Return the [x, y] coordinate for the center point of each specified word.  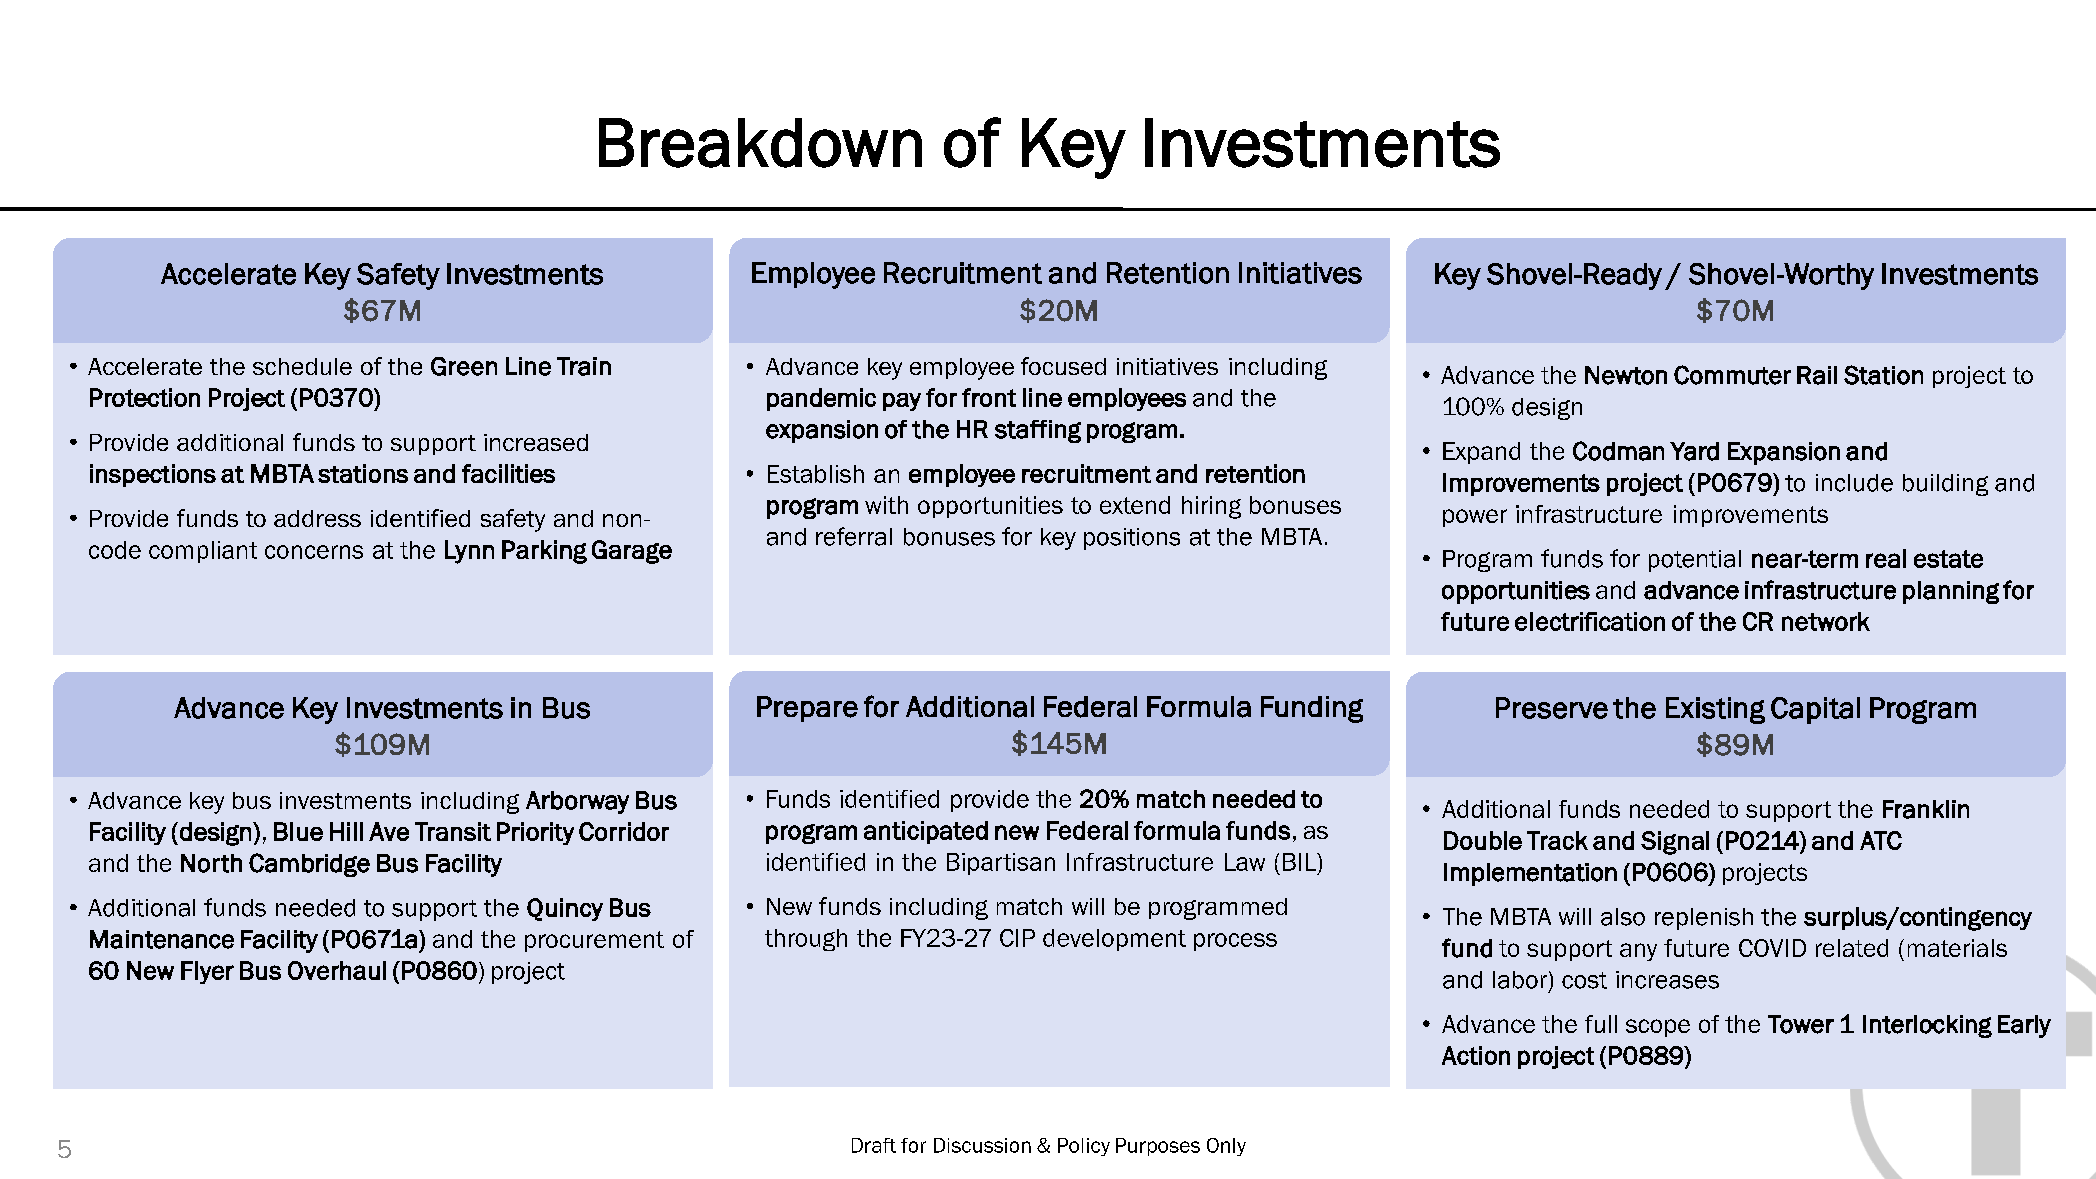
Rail [1817, 375]
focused [1063, 366]
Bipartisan [1001, 864]
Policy [1084, 1147]
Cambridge [309, 865]
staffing [1038, 431]
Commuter [1732, 375]
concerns [314, 552]
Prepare [807, 709]
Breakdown [760, 143]
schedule [302, 366]
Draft [874, 1145]
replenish [1704, 919]
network [1826, 621]
